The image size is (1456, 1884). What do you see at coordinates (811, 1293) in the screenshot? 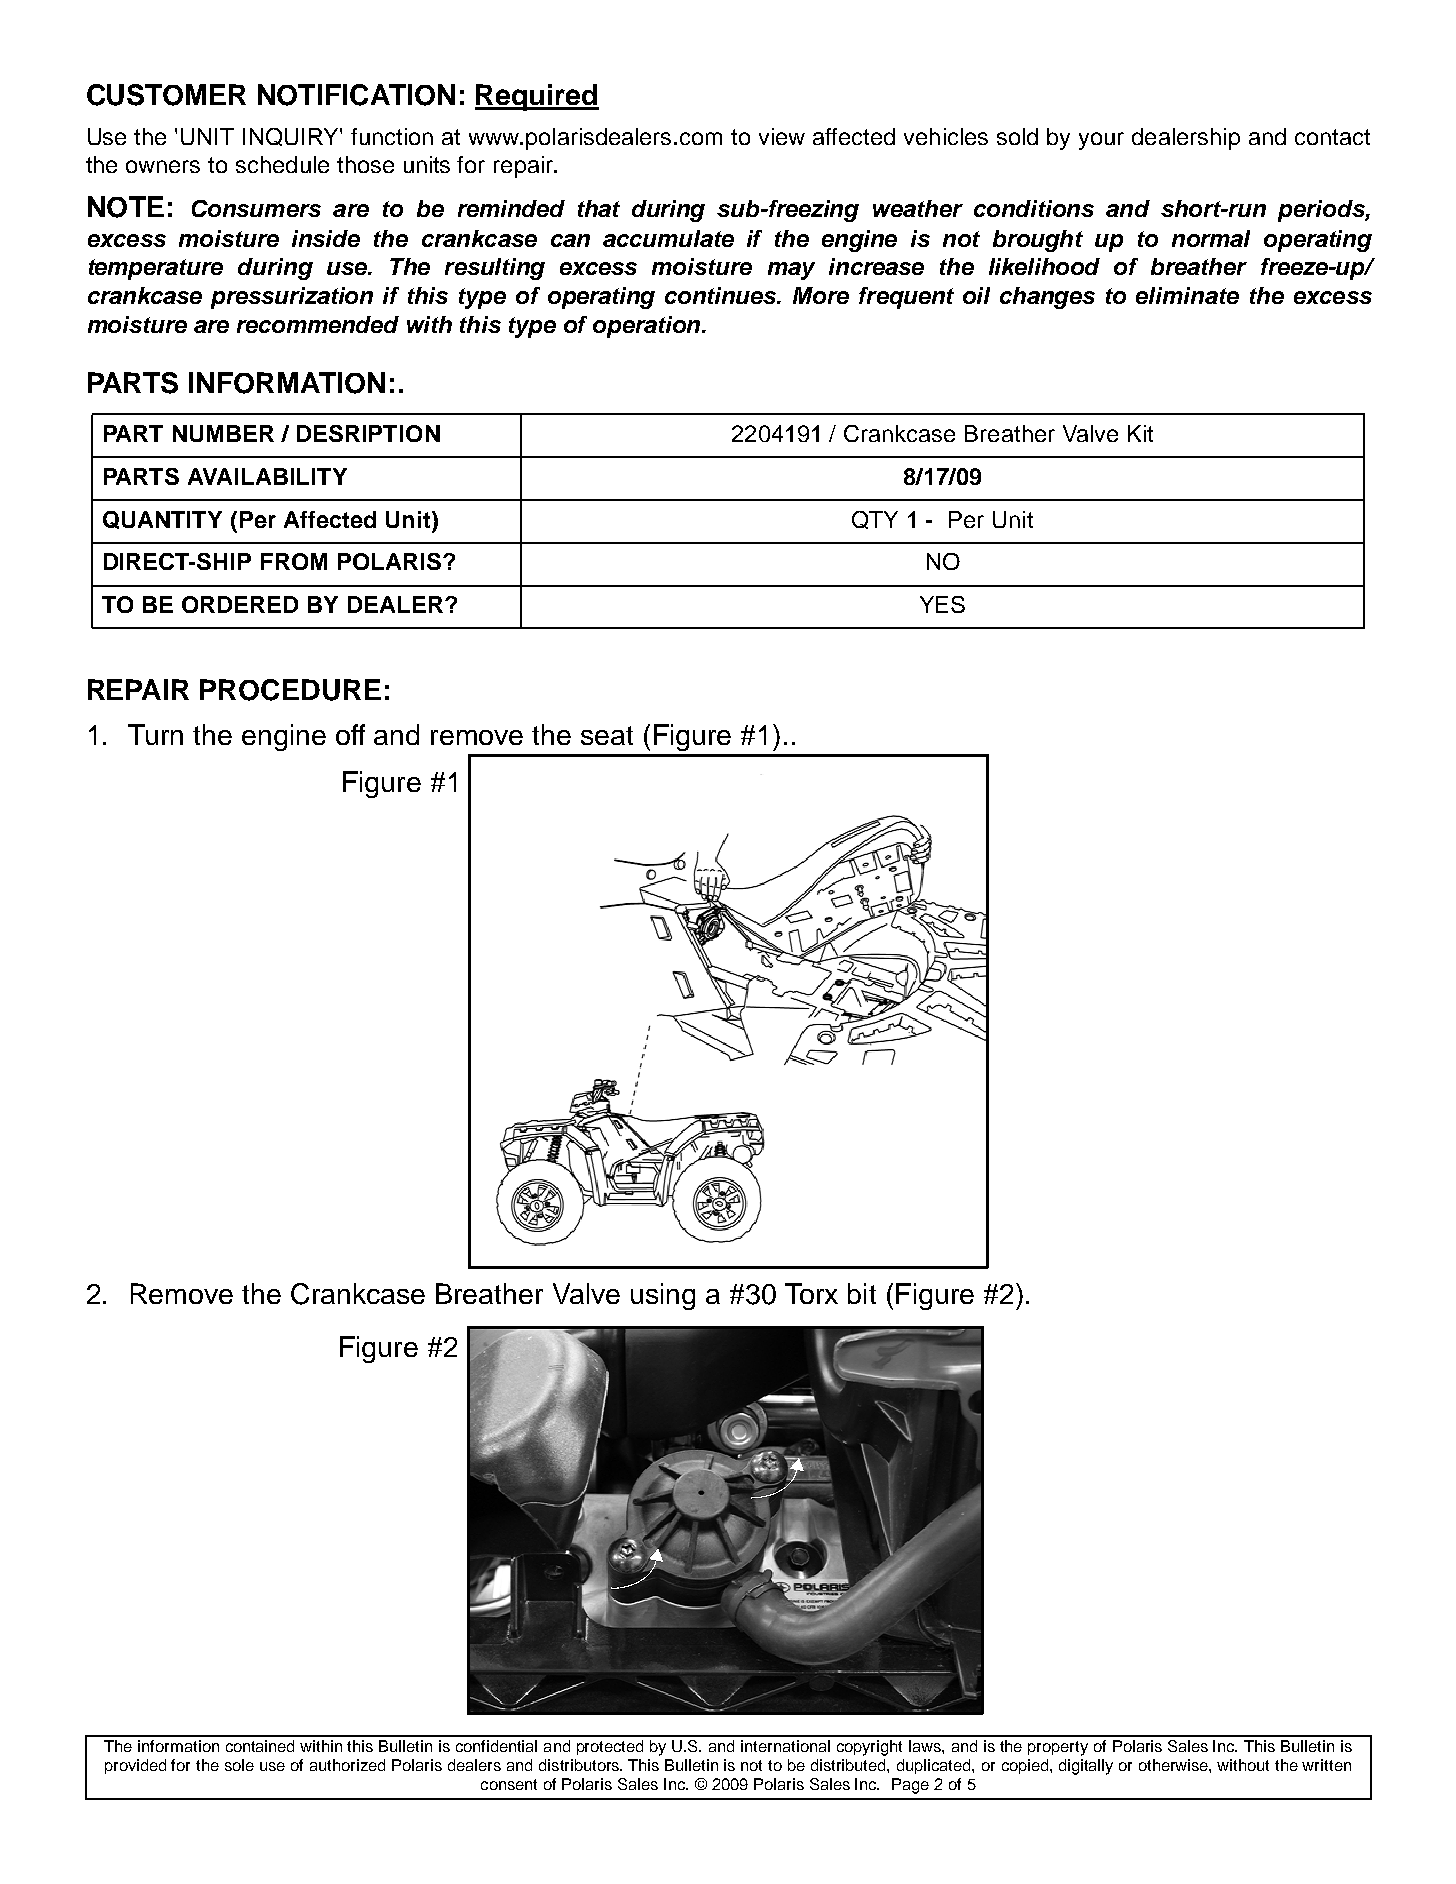
I see `Torx` at bounding box center [811, 1293].
